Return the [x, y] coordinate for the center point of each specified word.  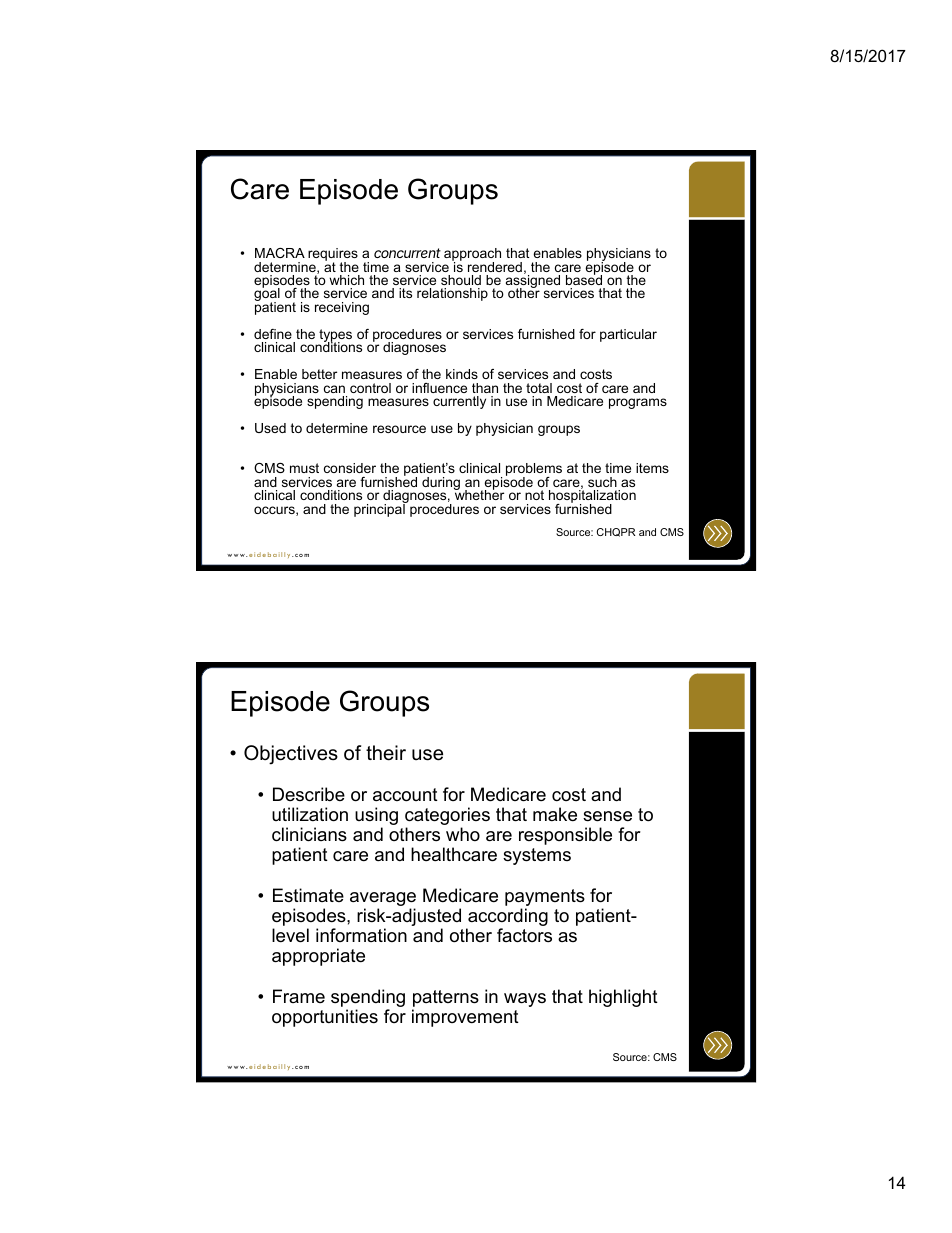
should [461, 280]
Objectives [291, 755]
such [602, 482]
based [584, 279]
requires [333, 256]
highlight [623, 998]
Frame [299, 996]
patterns [446, 998]
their [386, 753]
